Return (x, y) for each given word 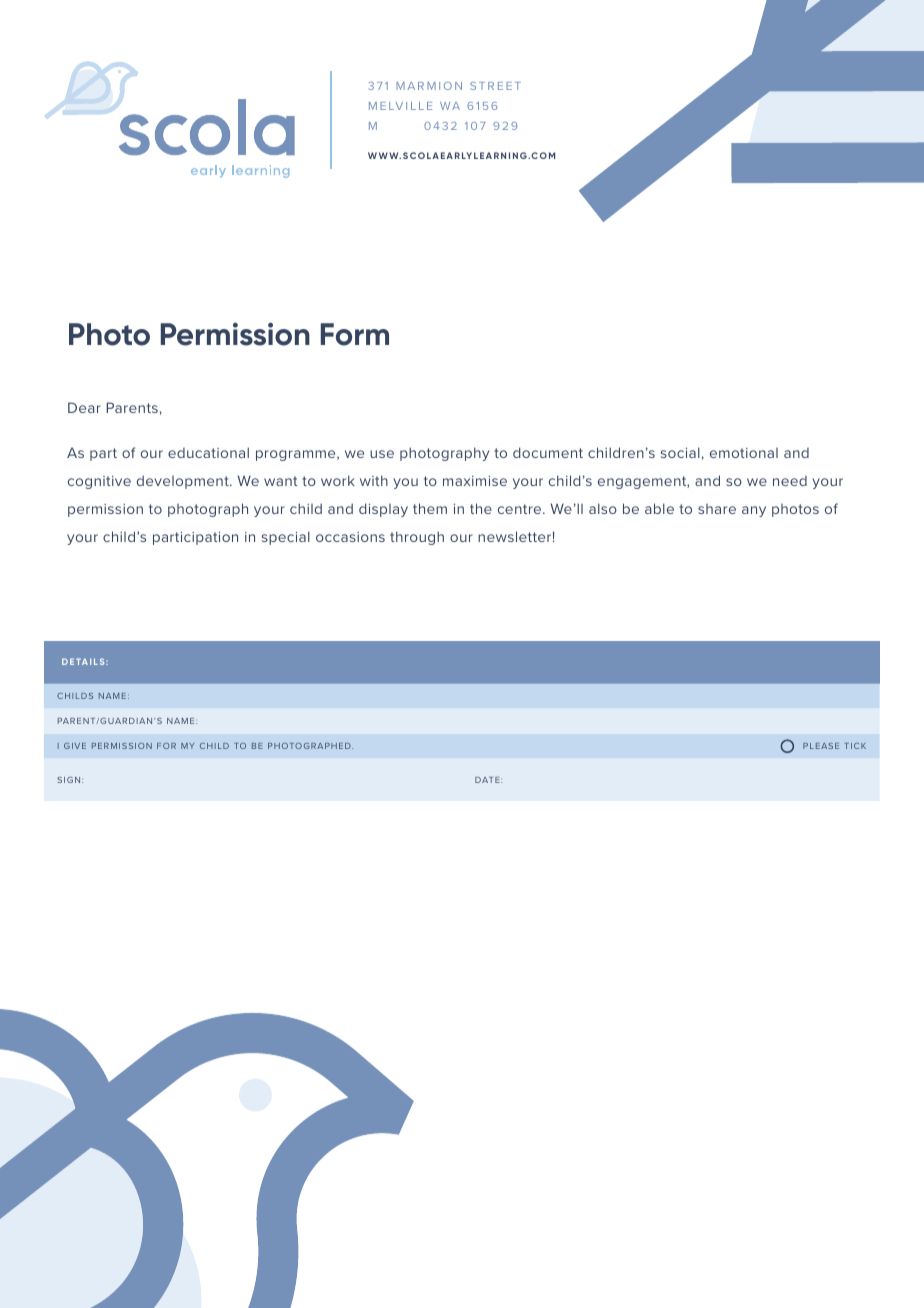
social (680, 452)
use (382, 454)
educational (208, 452)
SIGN (70, 780)
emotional (744, 453)
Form (355, 334)
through (417, 538)
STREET (495, 86)
